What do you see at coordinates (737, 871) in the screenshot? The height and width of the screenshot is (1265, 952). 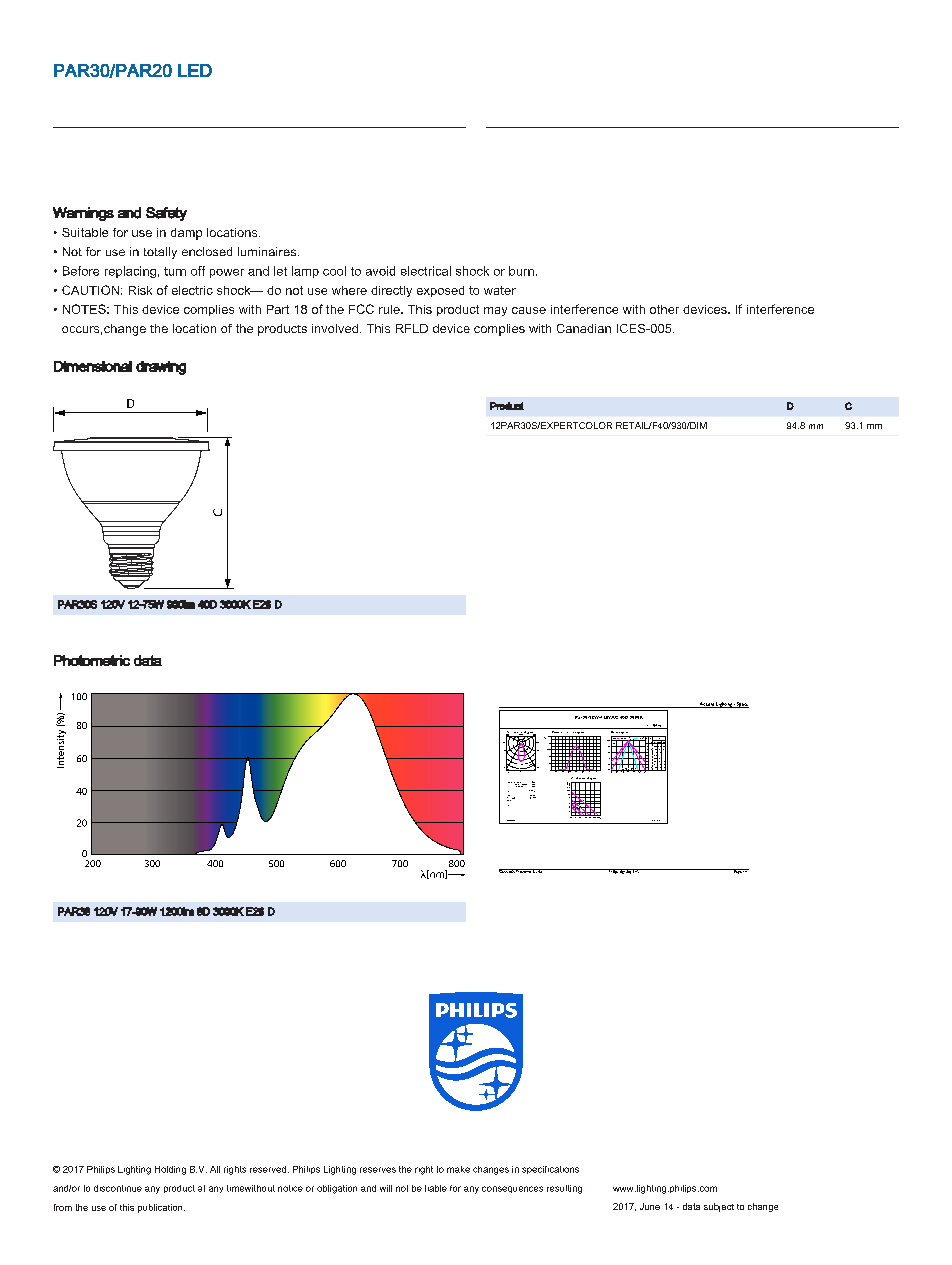 I see `Page` at bounding box center [737, 871].
